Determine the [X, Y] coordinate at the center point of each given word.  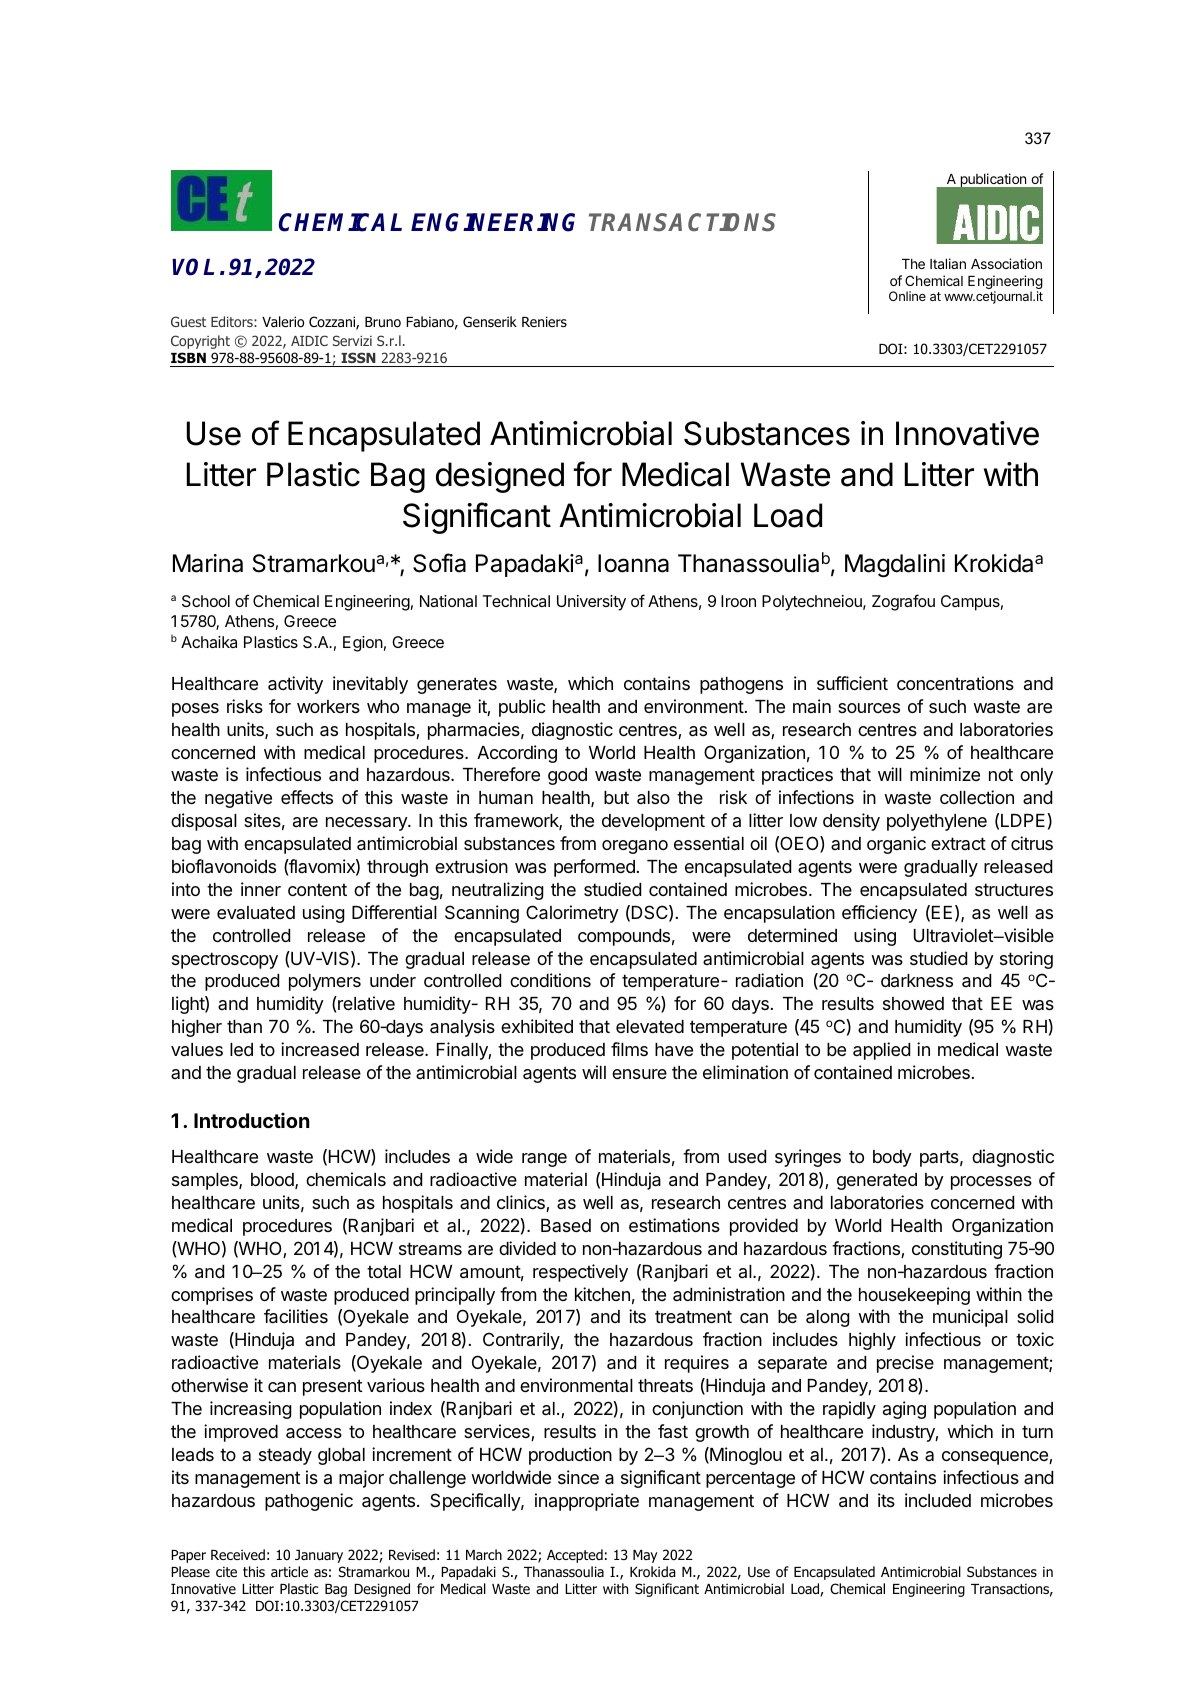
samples [206, 1181]
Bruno [383, 322]
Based [566, 1225]
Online [907, 296]
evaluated [256, 912]
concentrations [955, 683]
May [645, 1556]
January [319, 1556]
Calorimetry [572, 914]
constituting [957, 1250]
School [206, 601]
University [591, 603]
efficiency [879, 914]
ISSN [358, 357]
